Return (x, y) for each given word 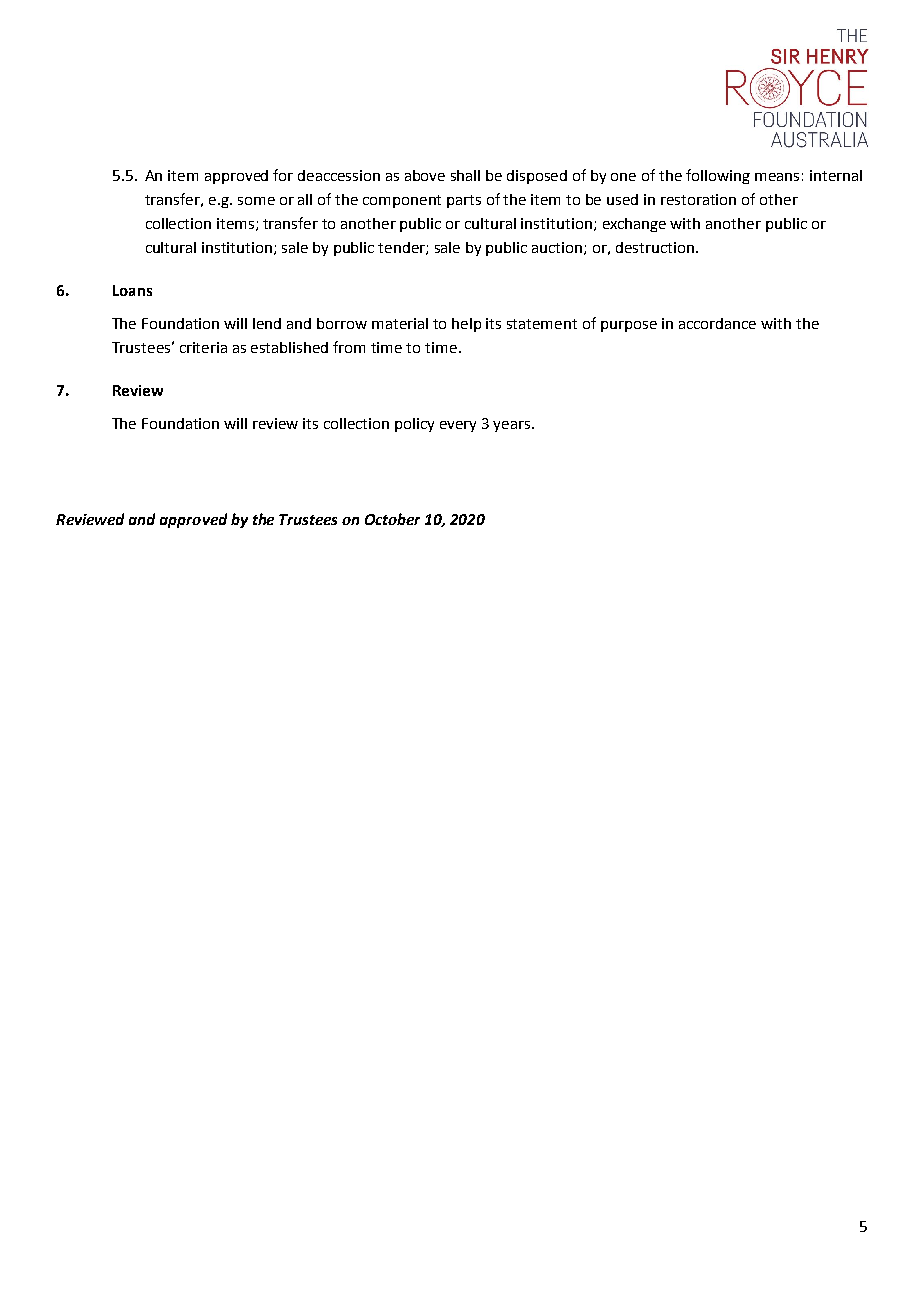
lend (267, 323)
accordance (717, 323)
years (513, 426)
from (349, 347)
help (466, 325)
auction (558, 248)
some (256, 201)
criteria (203, 347)
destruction (656, 247)
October (392, 519)
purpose (629, 326)
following (718, 176)
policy (414, 425)
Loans (132, 290)
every (458, 426)
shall (465, 175)
